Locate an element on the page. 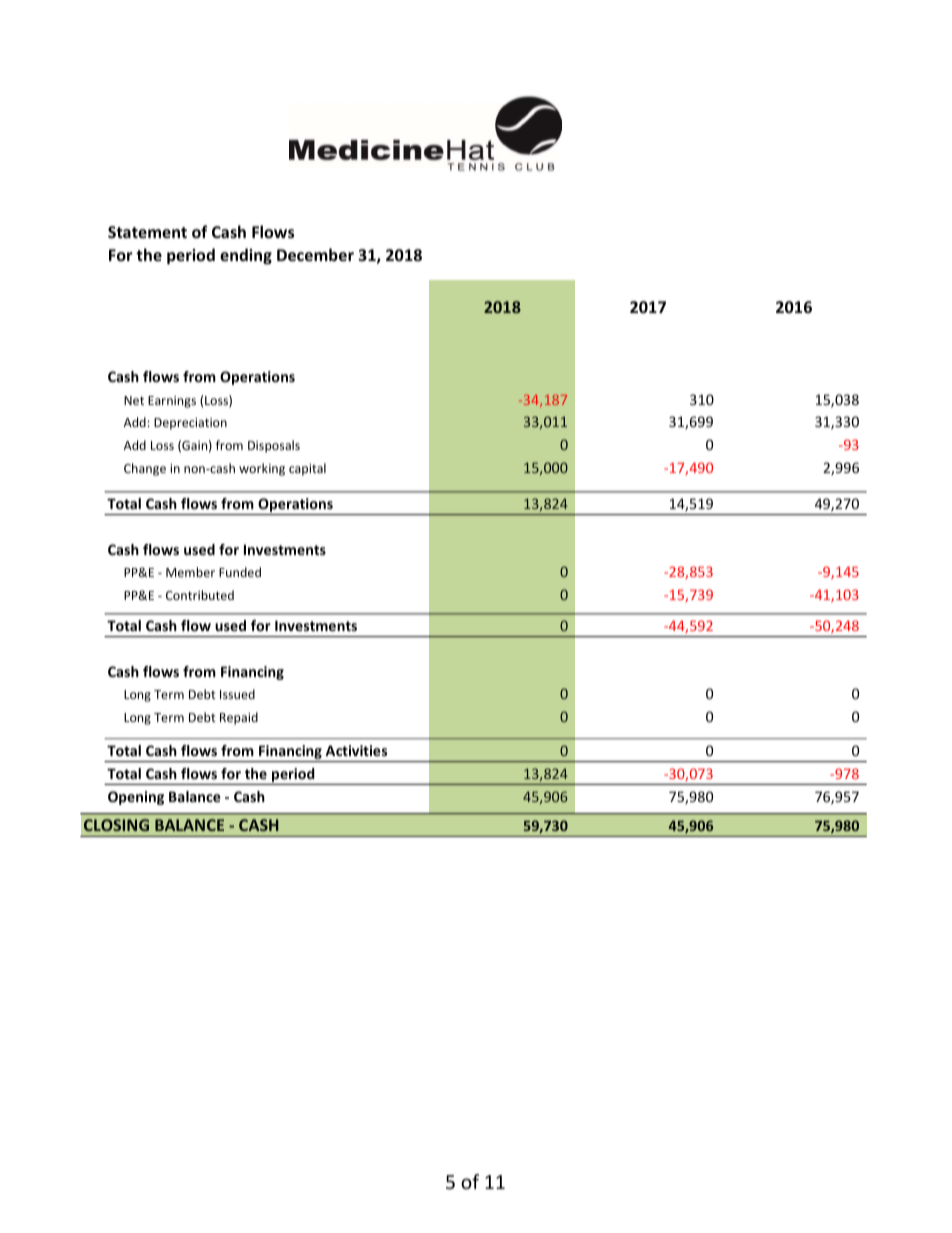 The height and width of the page is (1233, 952). Change is located at coordinates (145, 469).
